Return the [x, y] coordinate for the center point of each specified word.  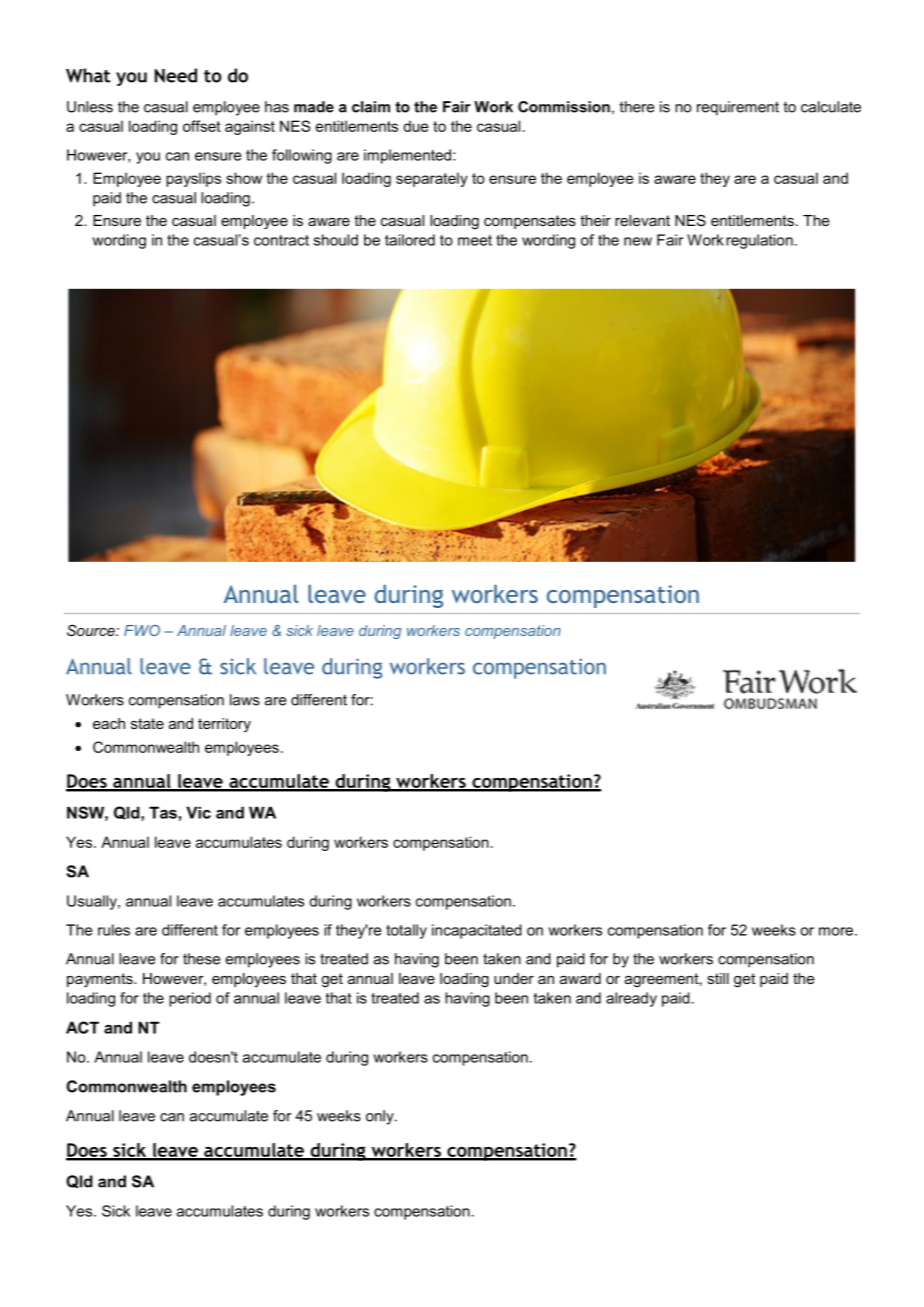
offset [202, 126]
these [201, 959]
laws [245, 700]
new [638, 241]
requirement [738, 108]
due [415, 126]
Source [92, 630]
